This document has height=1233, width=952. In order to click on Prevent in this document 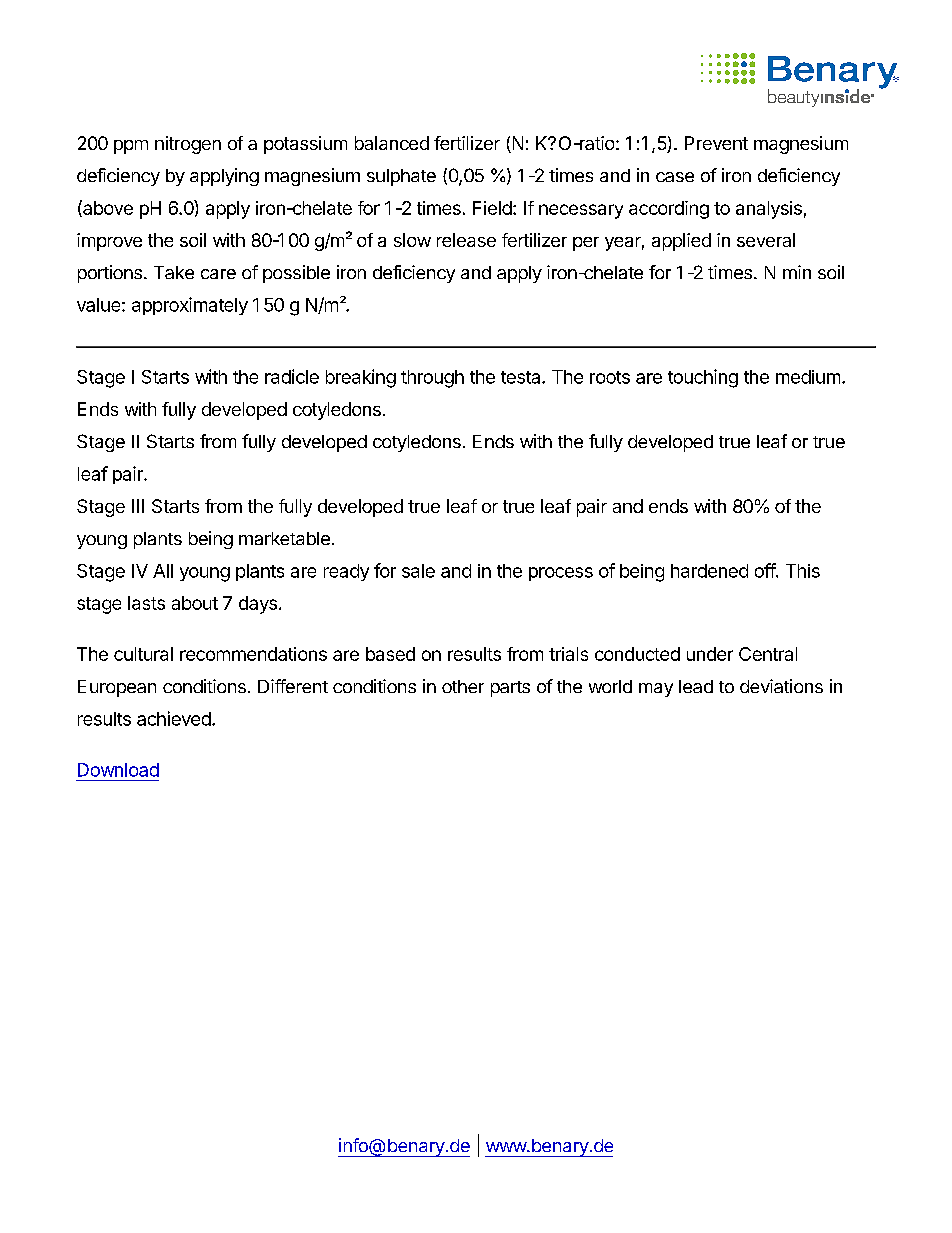, I will do `click(716, 143)`.
